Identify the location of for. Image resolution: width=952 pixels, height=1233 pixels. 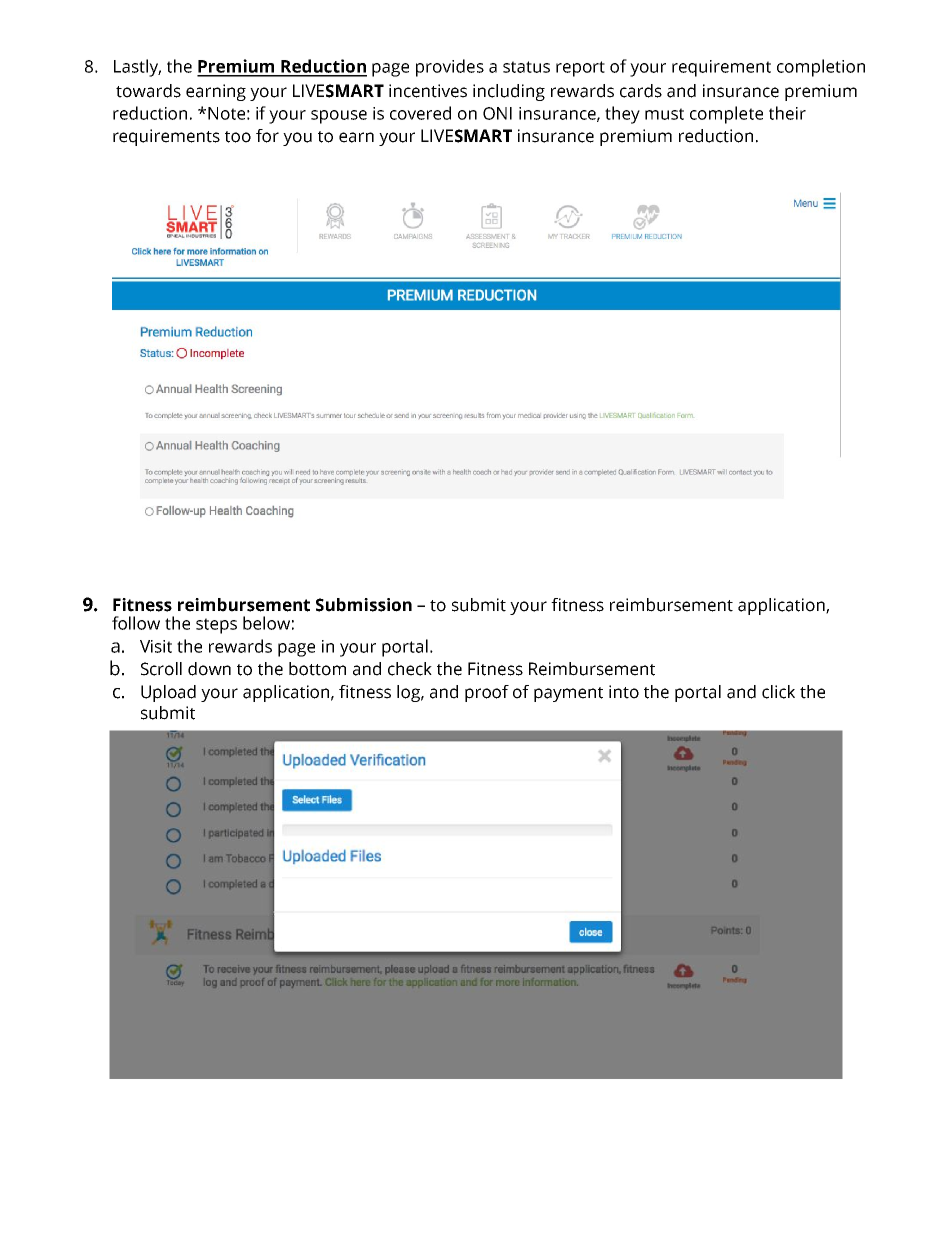
(267, 136).
